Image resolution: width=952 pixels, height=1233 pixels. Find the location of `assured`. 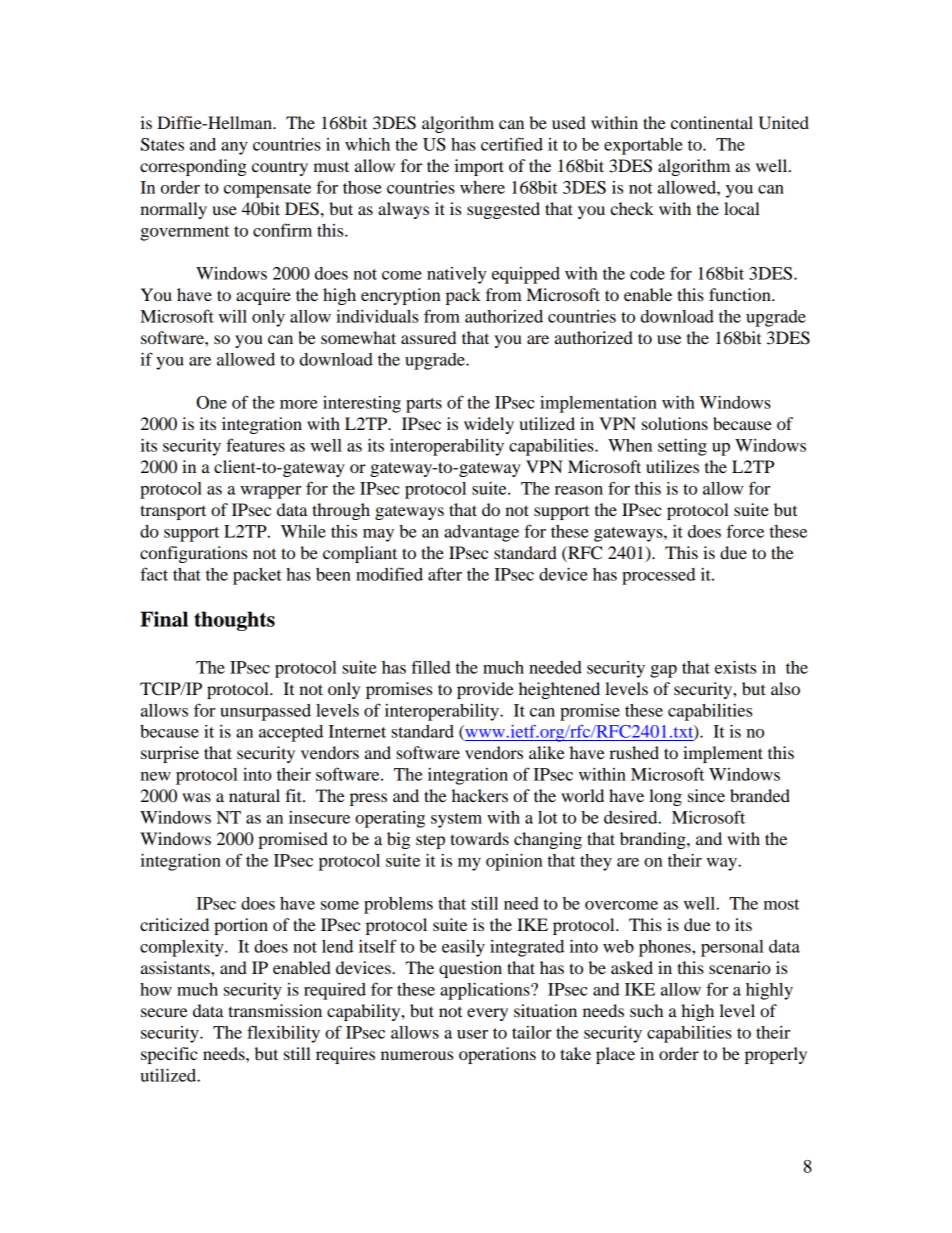

assured is located at coordinates (428, 337).
